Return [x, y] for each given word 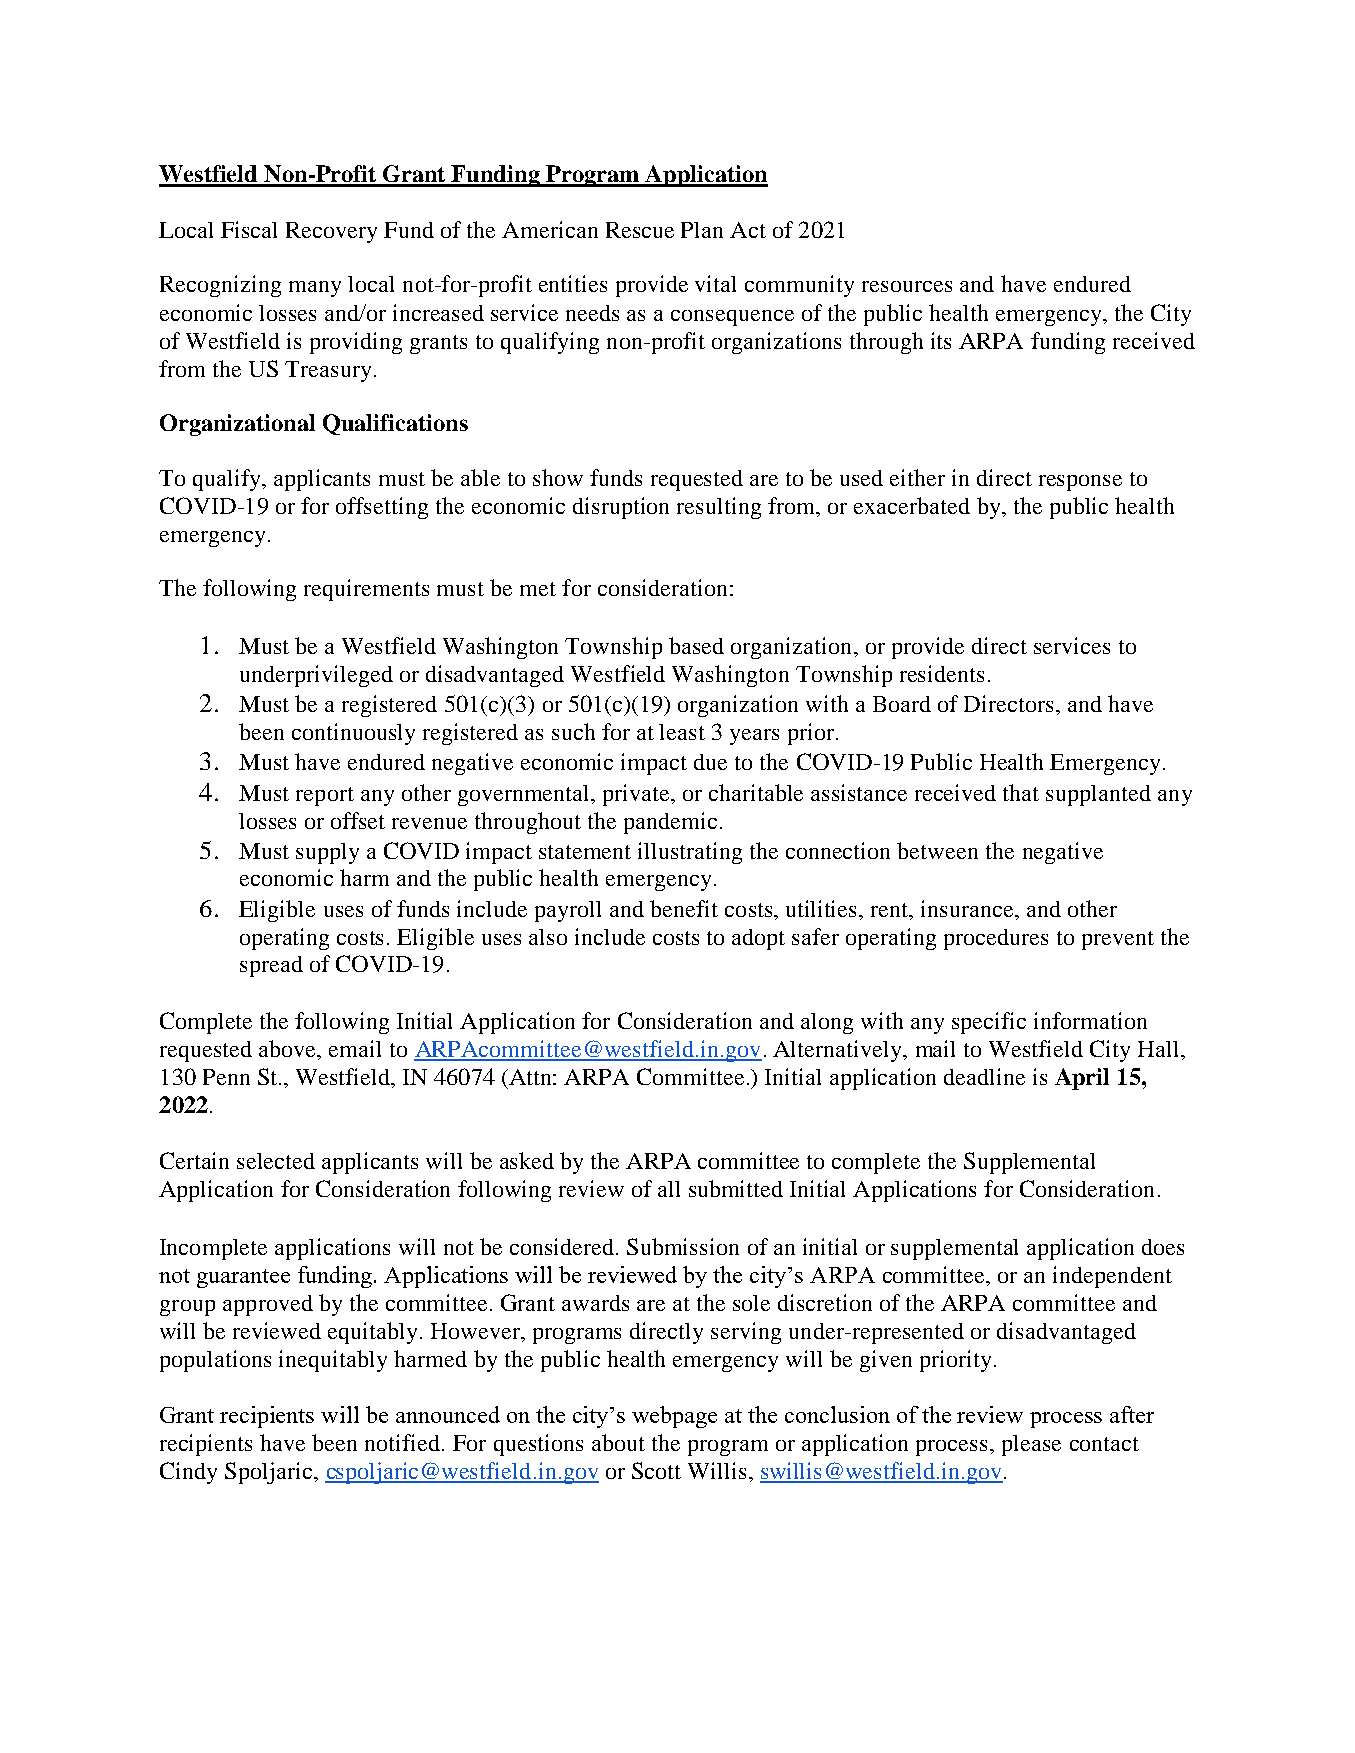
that [1021, 792]
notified [402, 1442]
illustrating [690, 853]
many [315, 289]
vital [715, 283]
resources [907, 286]
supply [327, 853]
